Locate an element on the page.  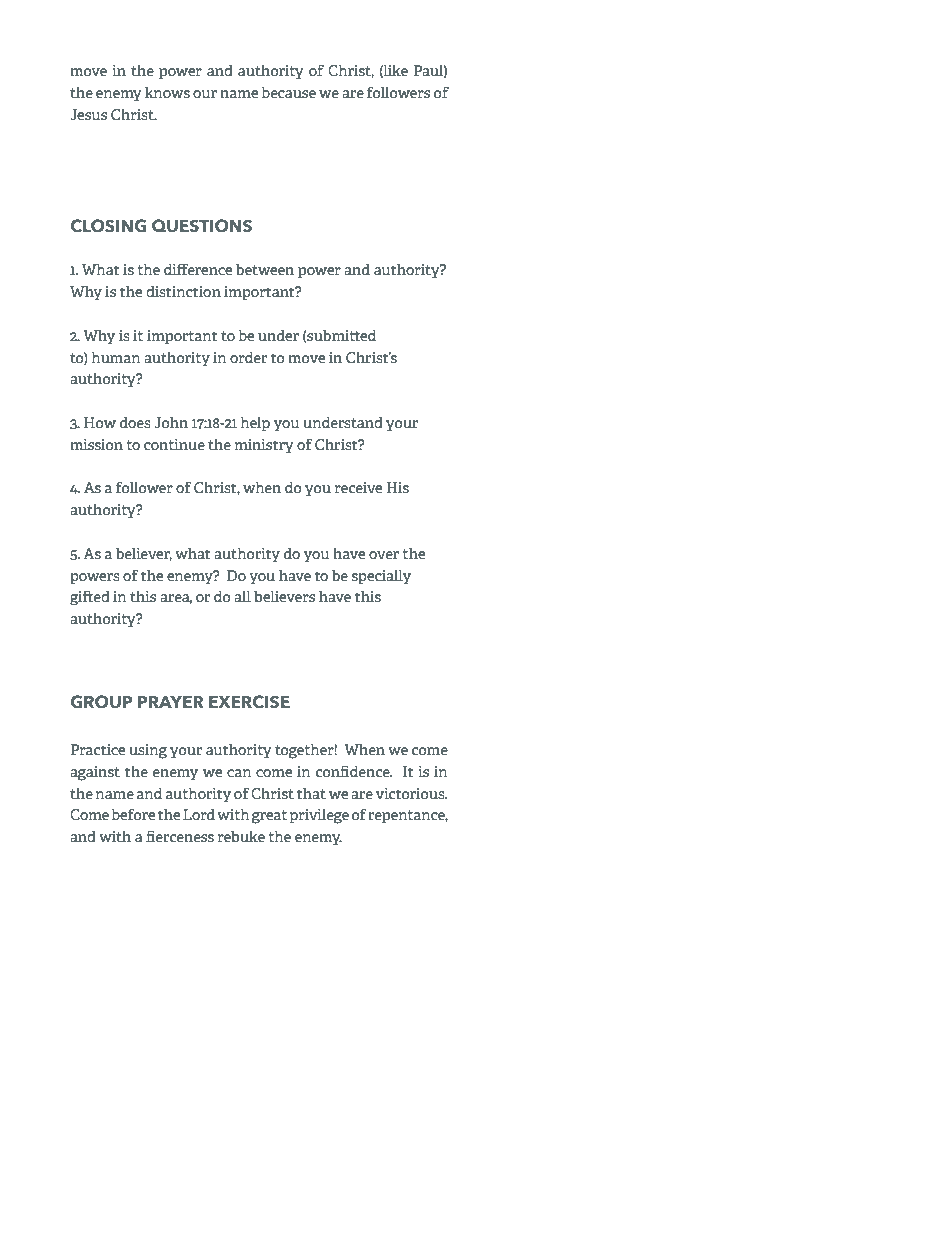
Jesus is located at coordinates (88, 114).
